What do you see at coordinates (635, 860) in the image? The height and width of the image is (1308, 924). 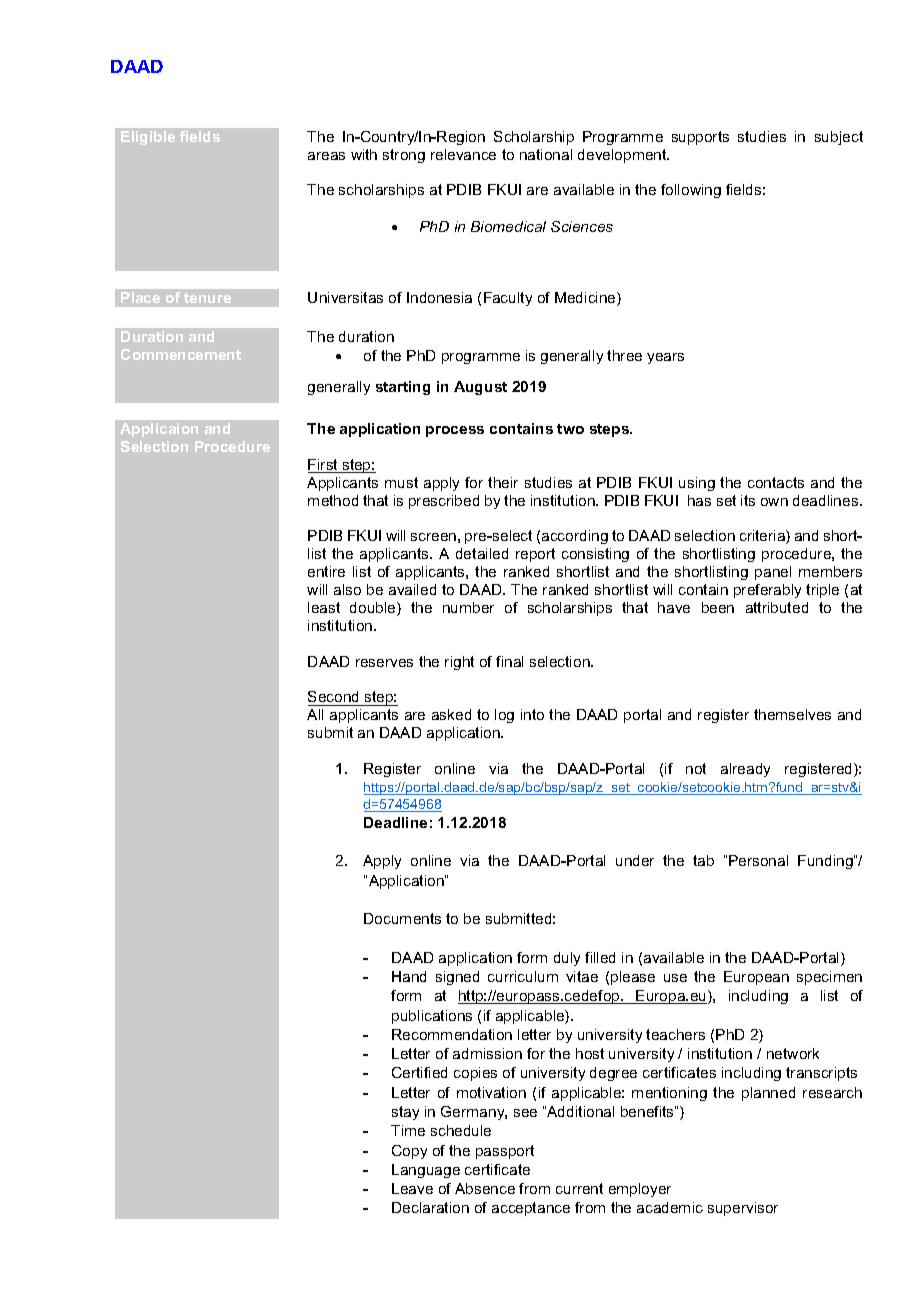 I see `under` at bounding box center [635, 860].
